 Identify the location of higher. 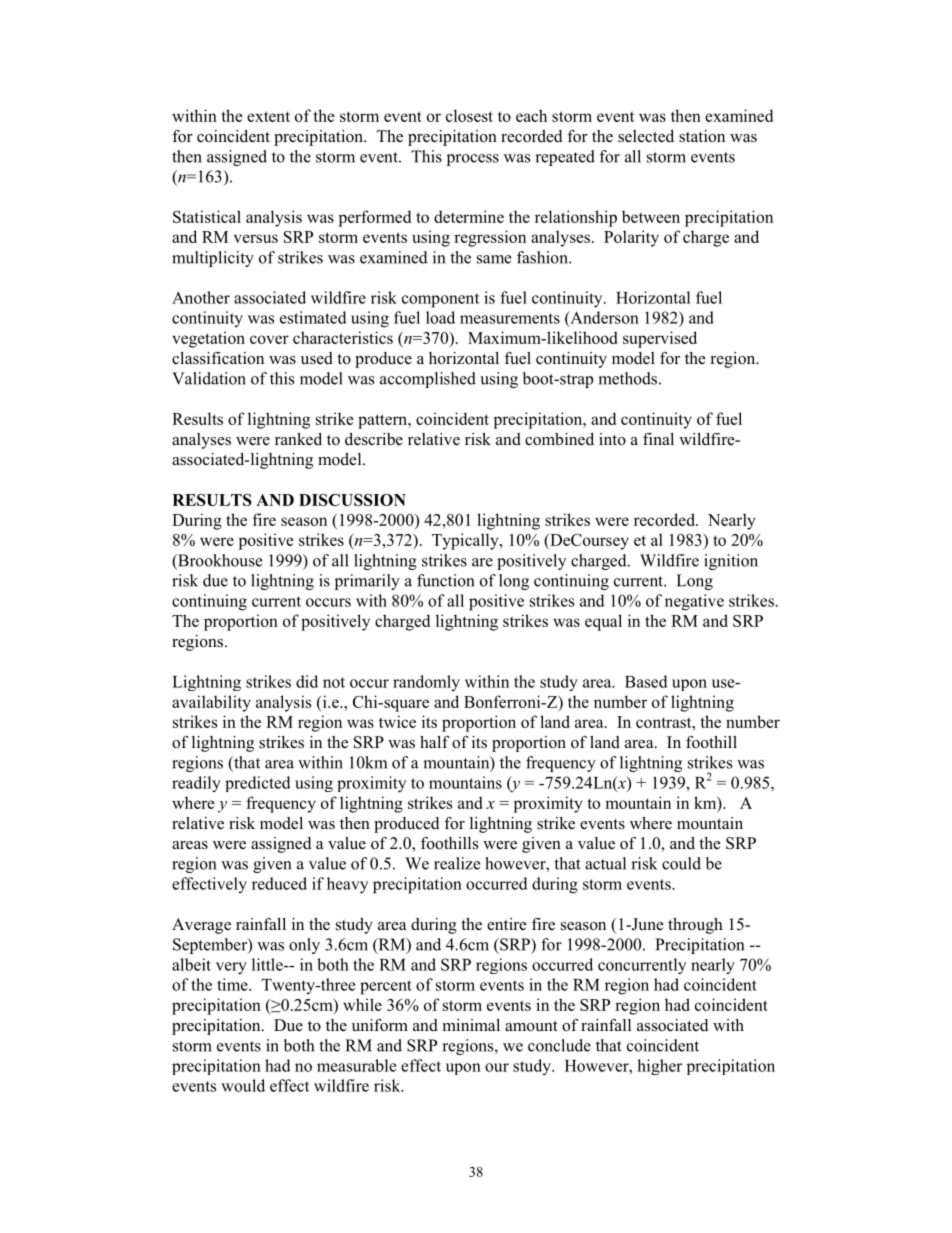
(659, 1067).
